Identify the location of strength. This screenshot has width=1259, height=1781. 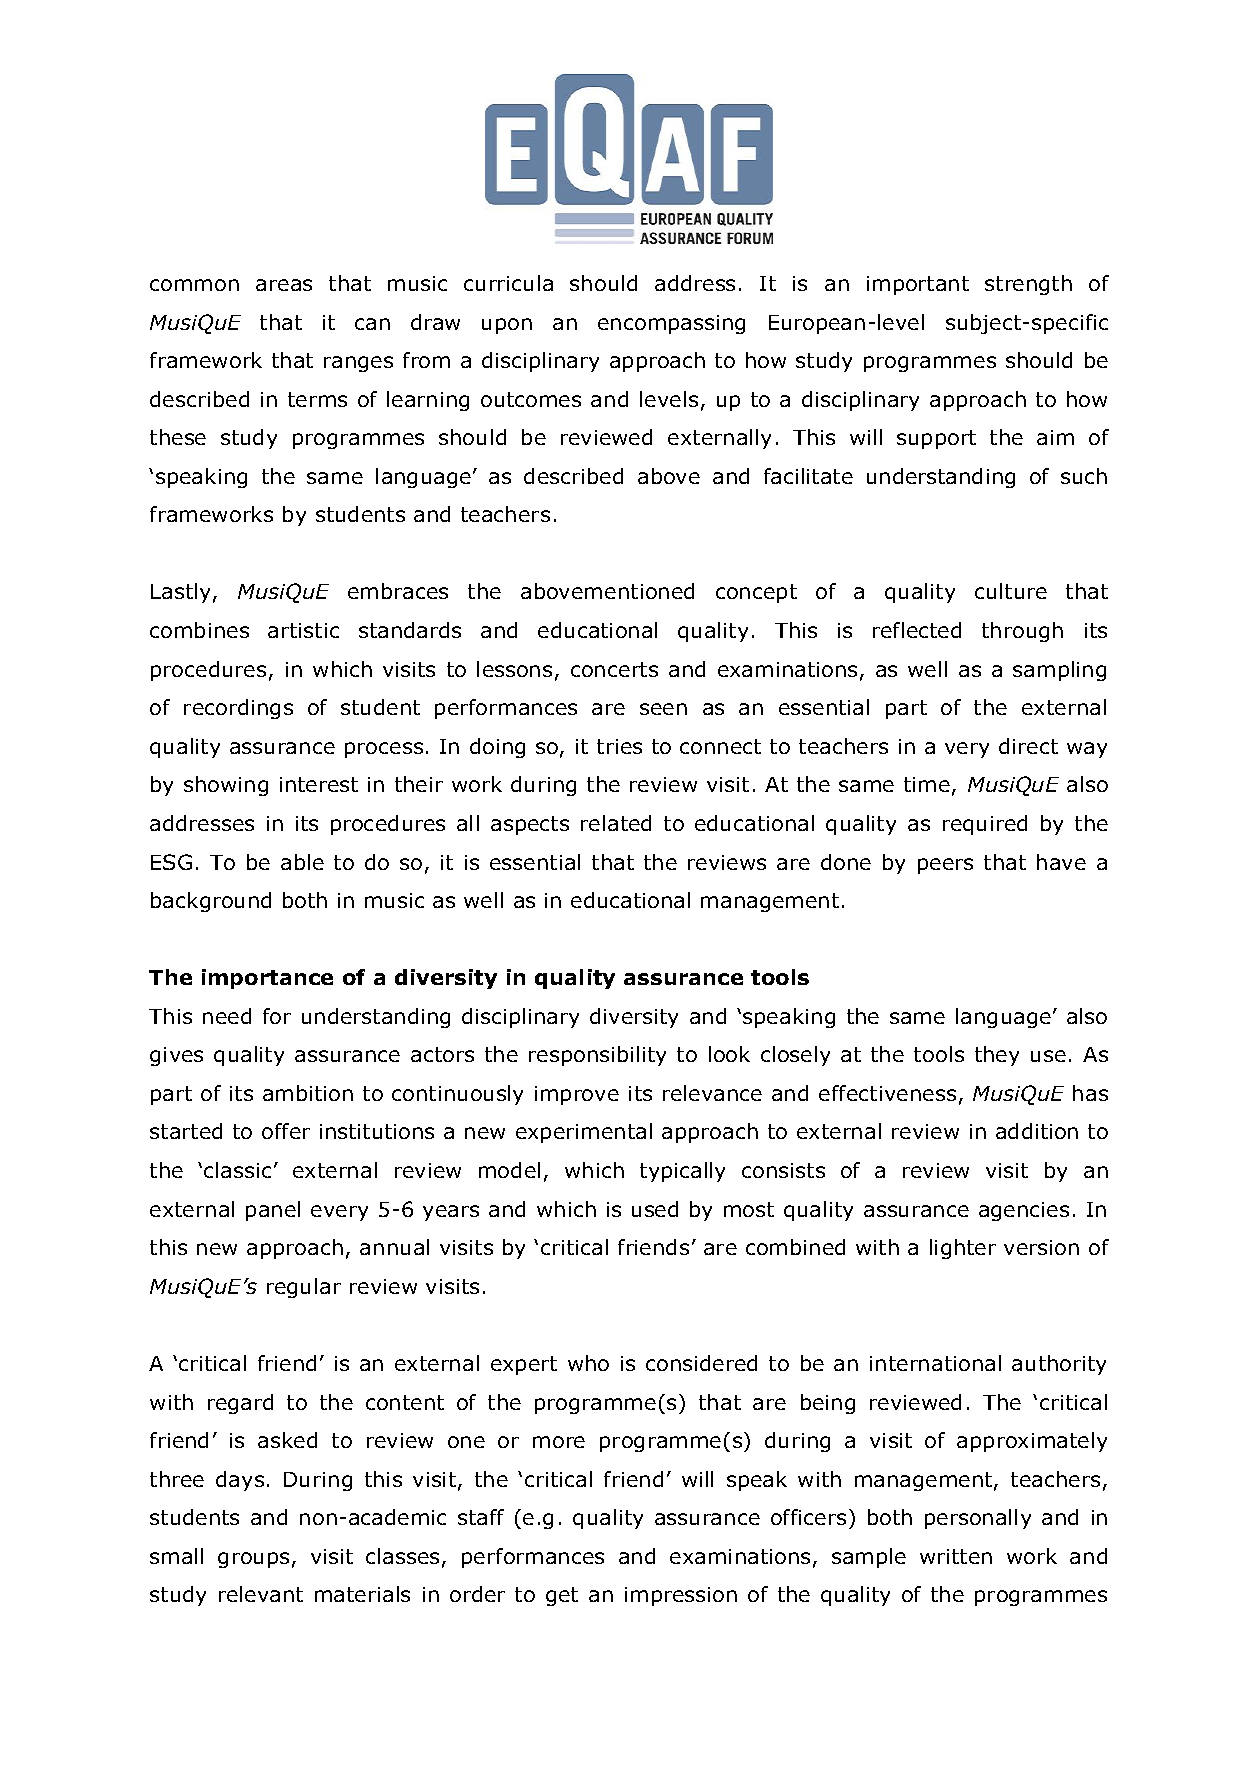
(1028, 285).
